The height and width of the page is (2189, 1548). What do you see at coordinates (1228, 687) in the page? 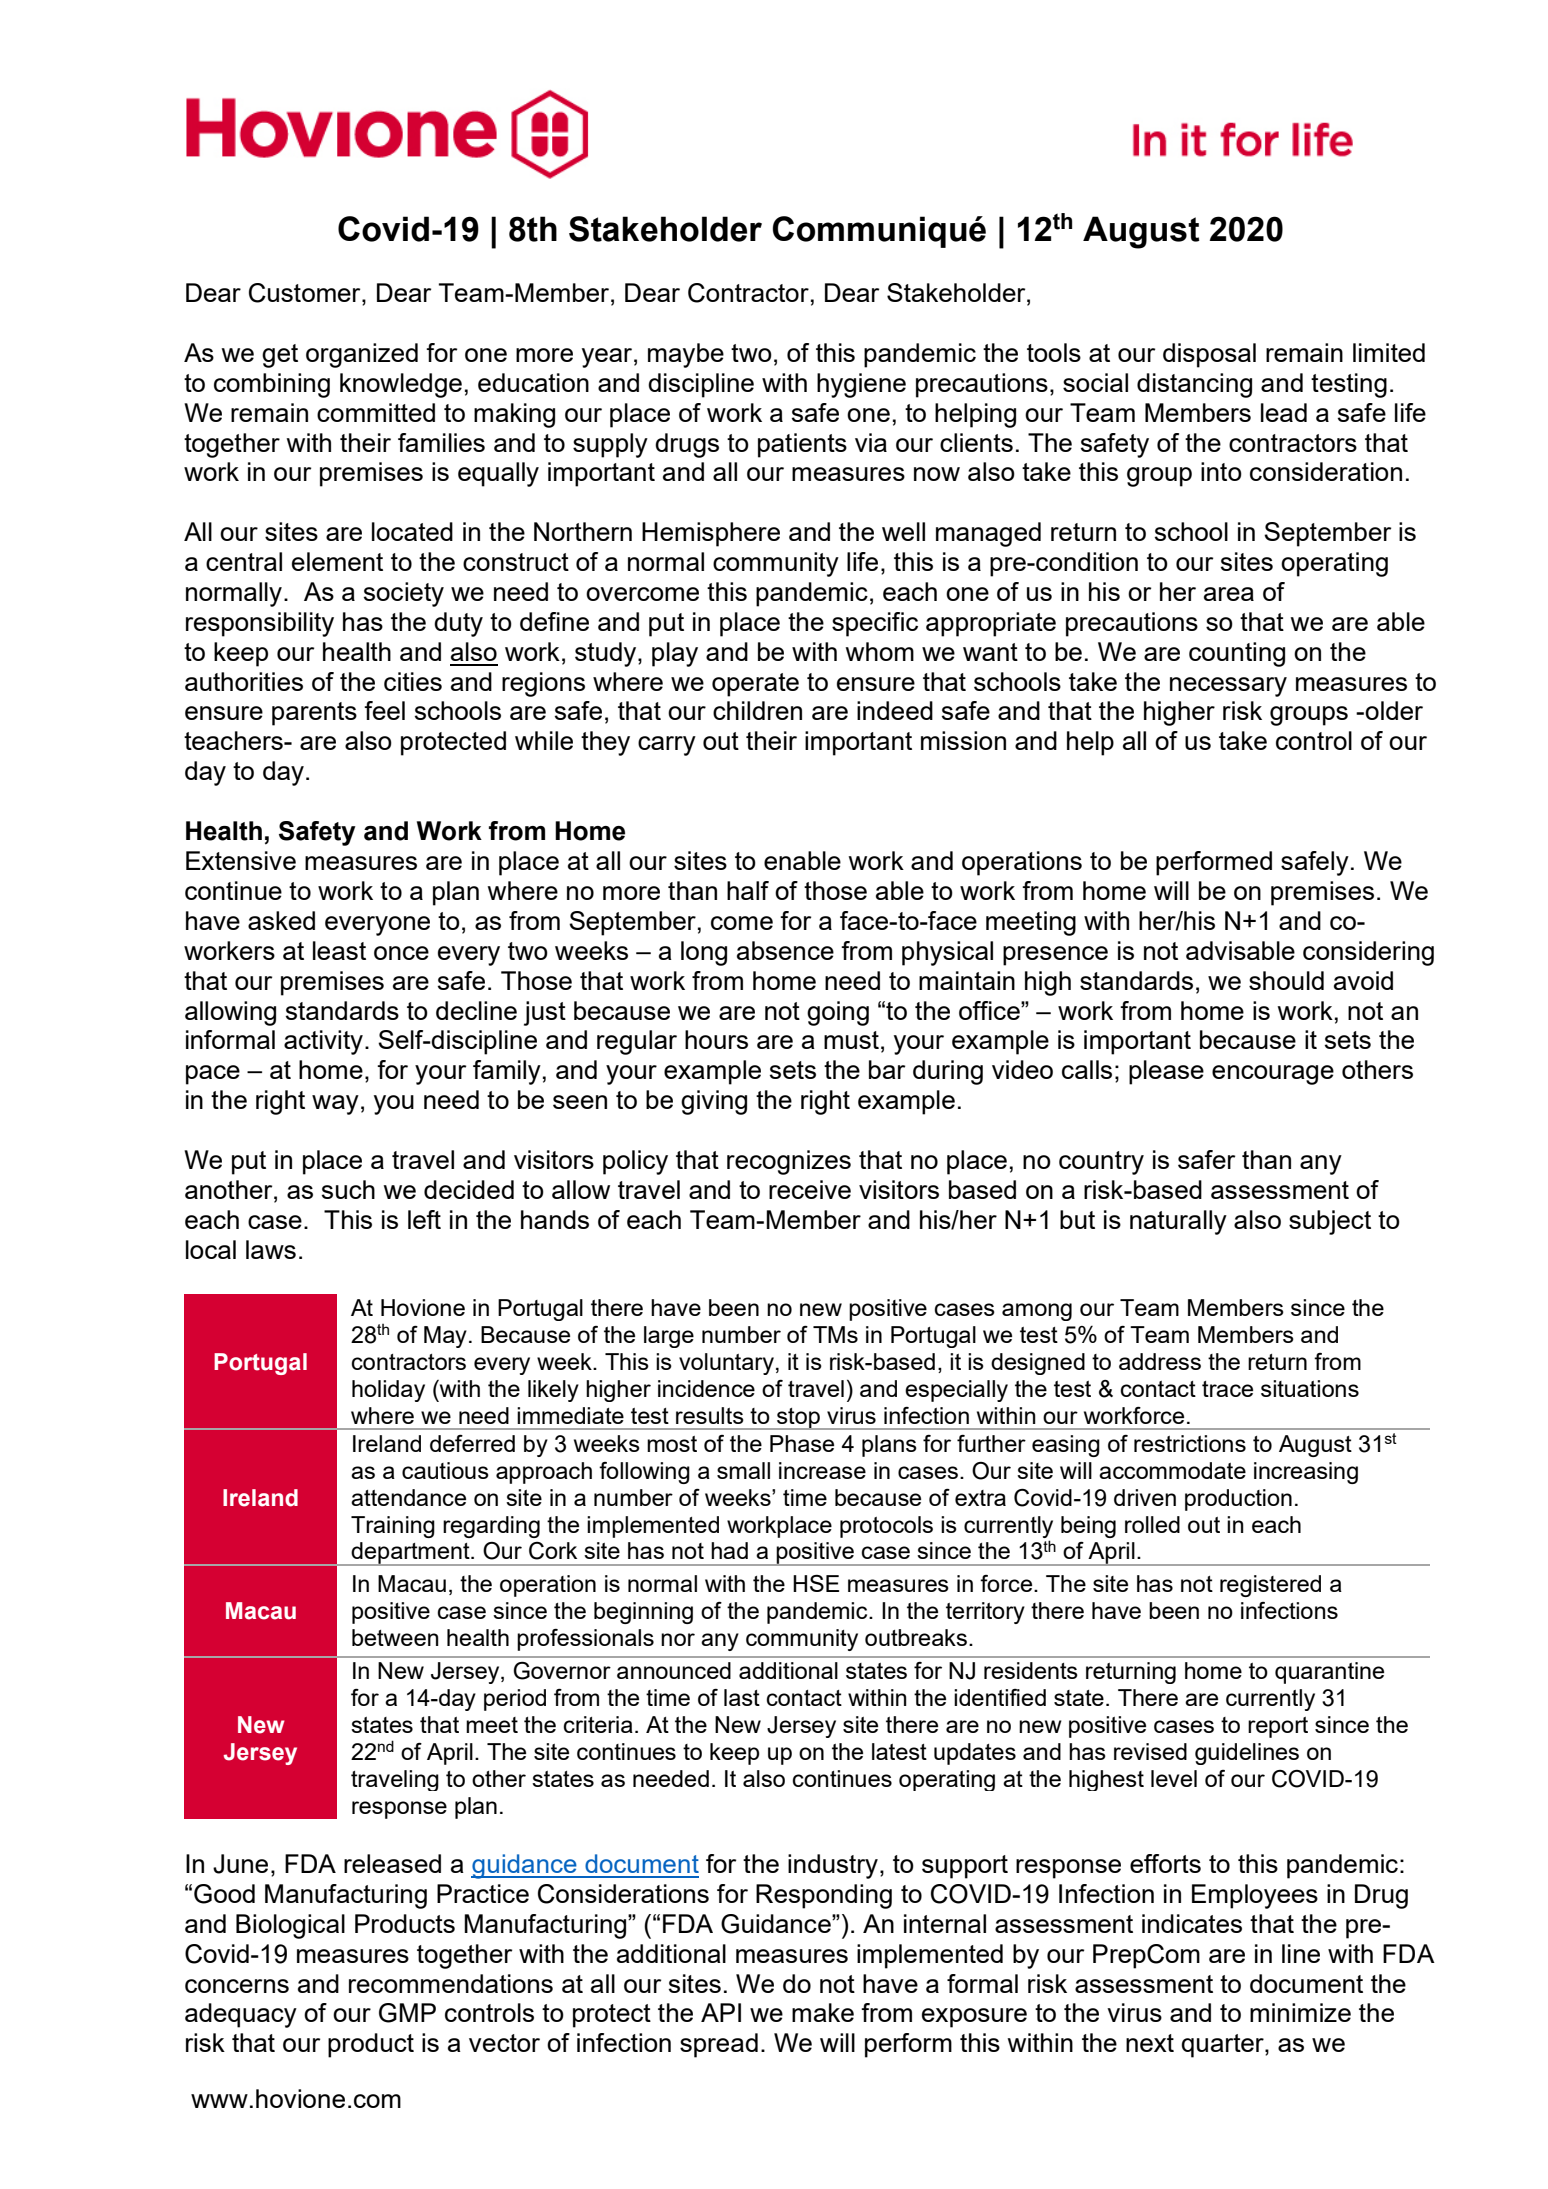
I see `necessary` at bounding box center [1228, 687].
